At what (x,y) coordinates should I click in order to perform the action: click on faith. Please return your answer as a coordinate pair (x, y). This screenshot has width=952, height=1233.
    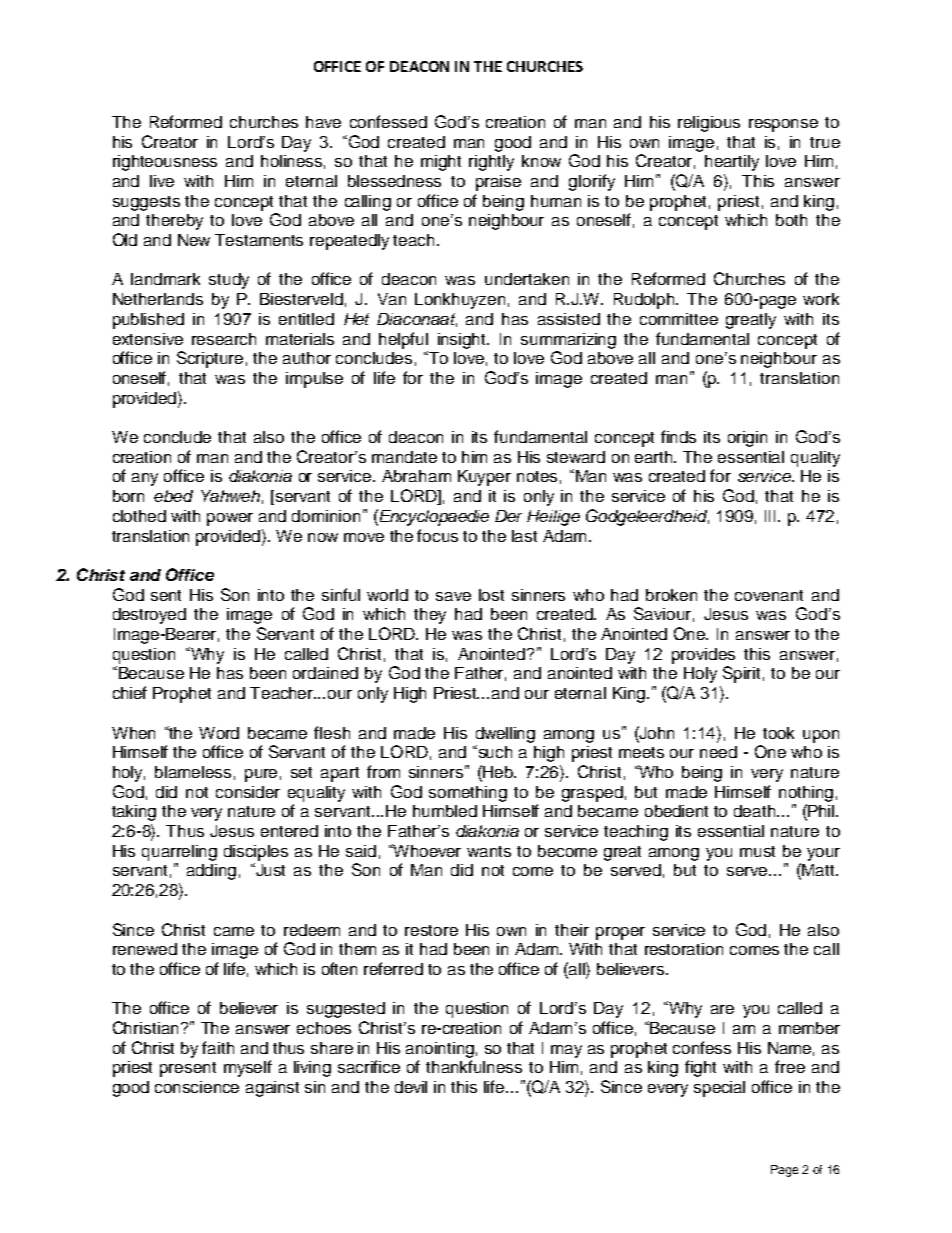
    Looking at the image, I should click on (218, 1047).
